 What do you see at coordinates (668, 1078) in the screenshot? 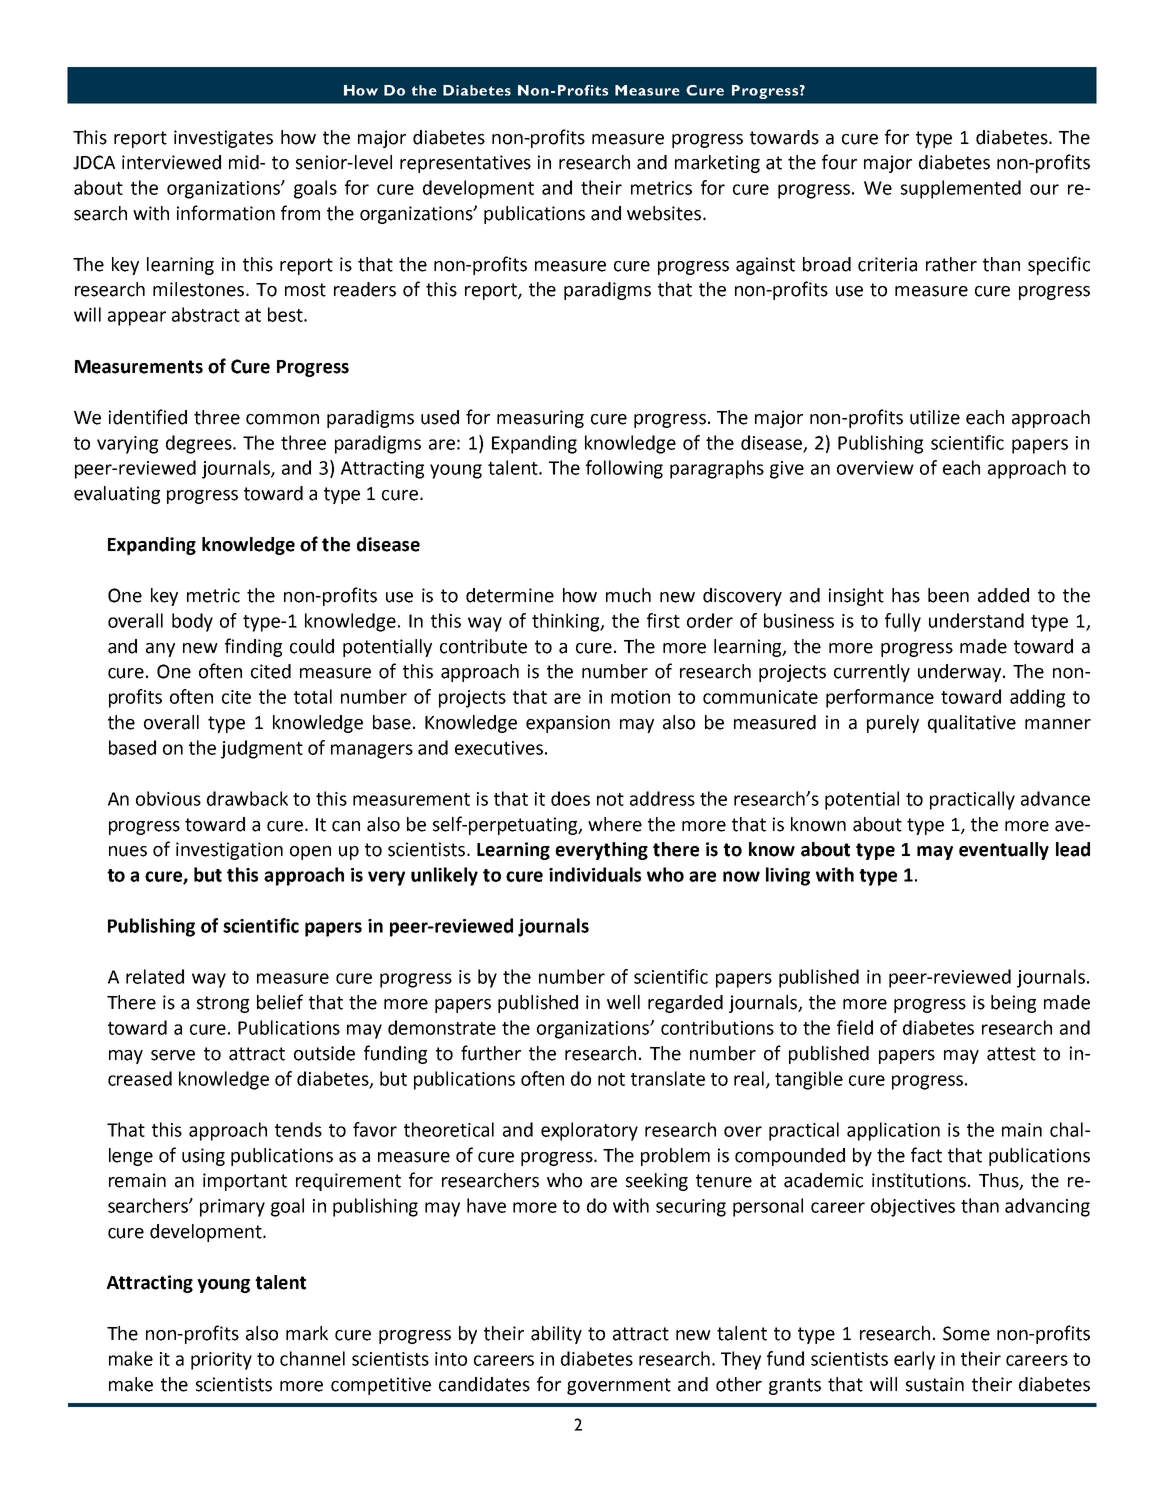
I see `translate` at bounding box center [668, 1078].
